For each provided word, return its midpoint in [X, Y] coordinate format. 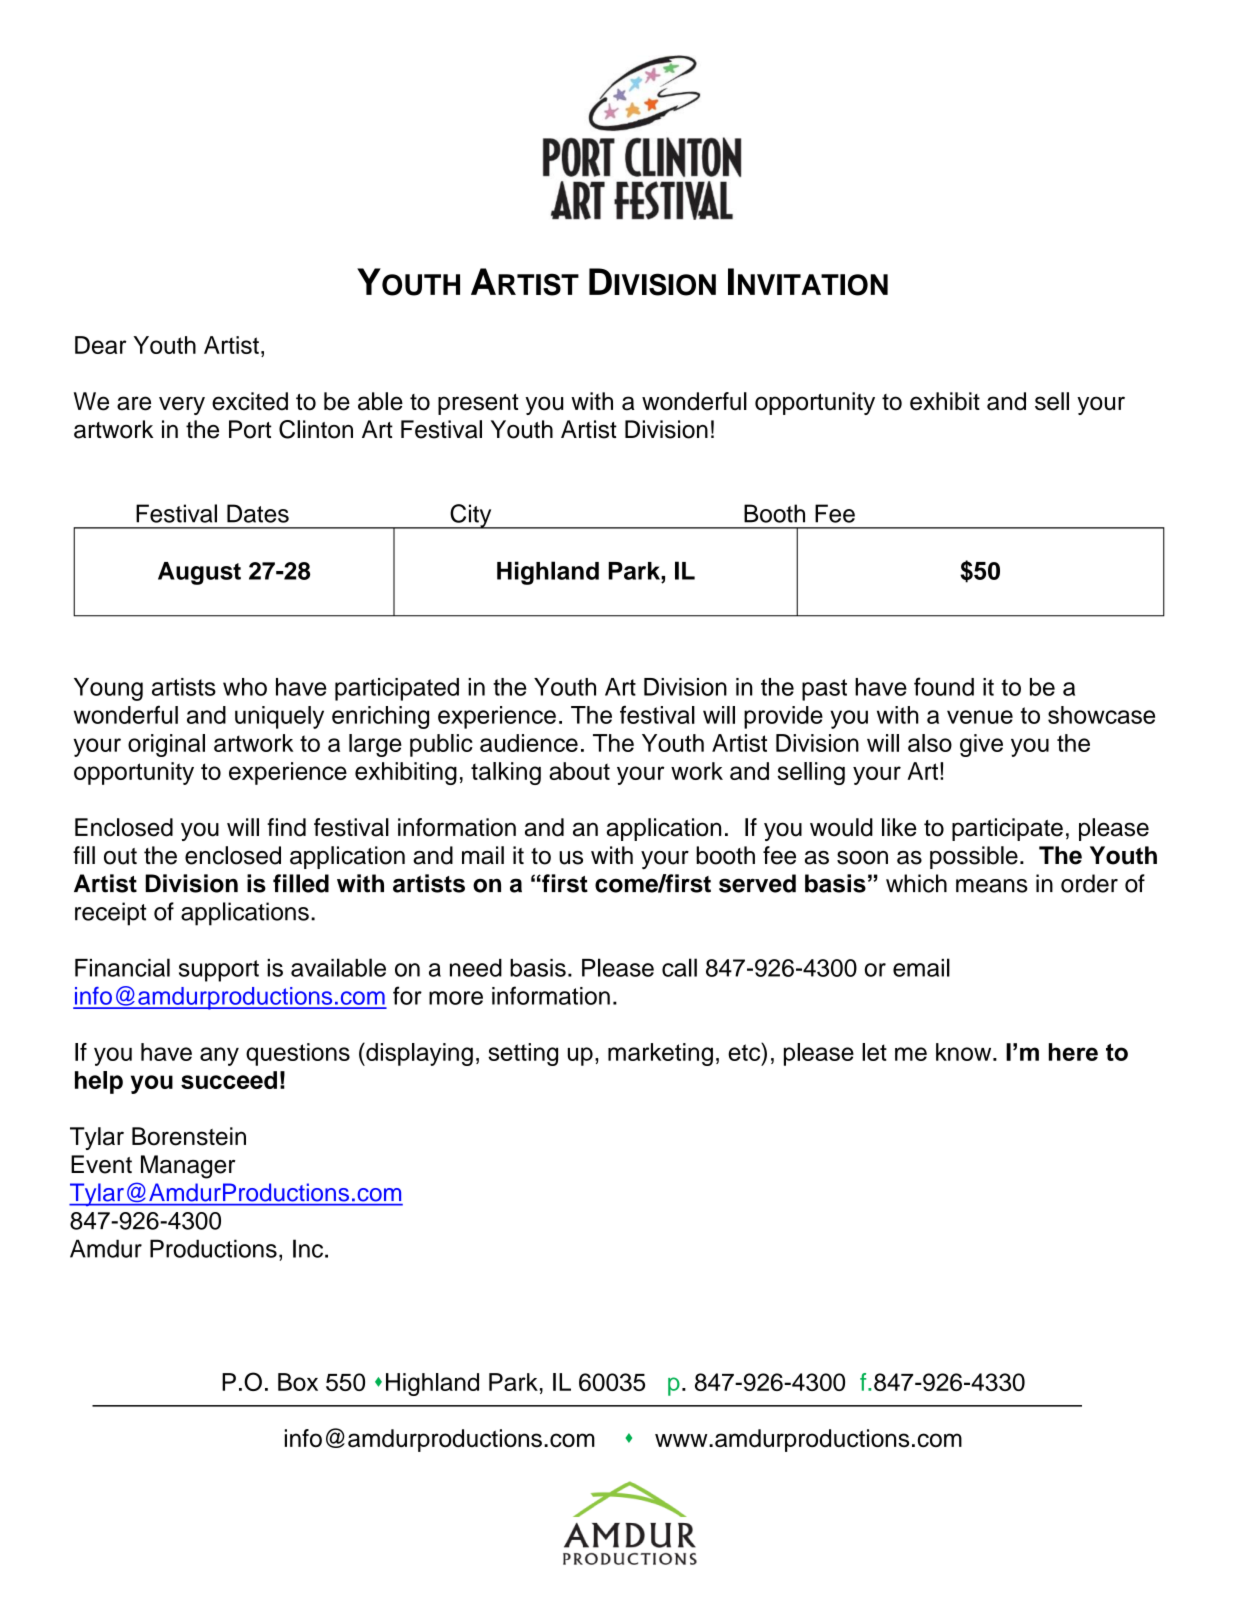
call [679, 967]
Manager [188, 1167]
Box [298, 1382]
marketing [660, 1054]
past [824, 690]
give [981, 745]
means [992, 886]
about [579, 771]
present [478, 404]
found [944, 686]
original [166, 745]
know [965, 1052]
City [471, 516]
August [199, 573]
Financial [122, 967]
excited [250, 401]
